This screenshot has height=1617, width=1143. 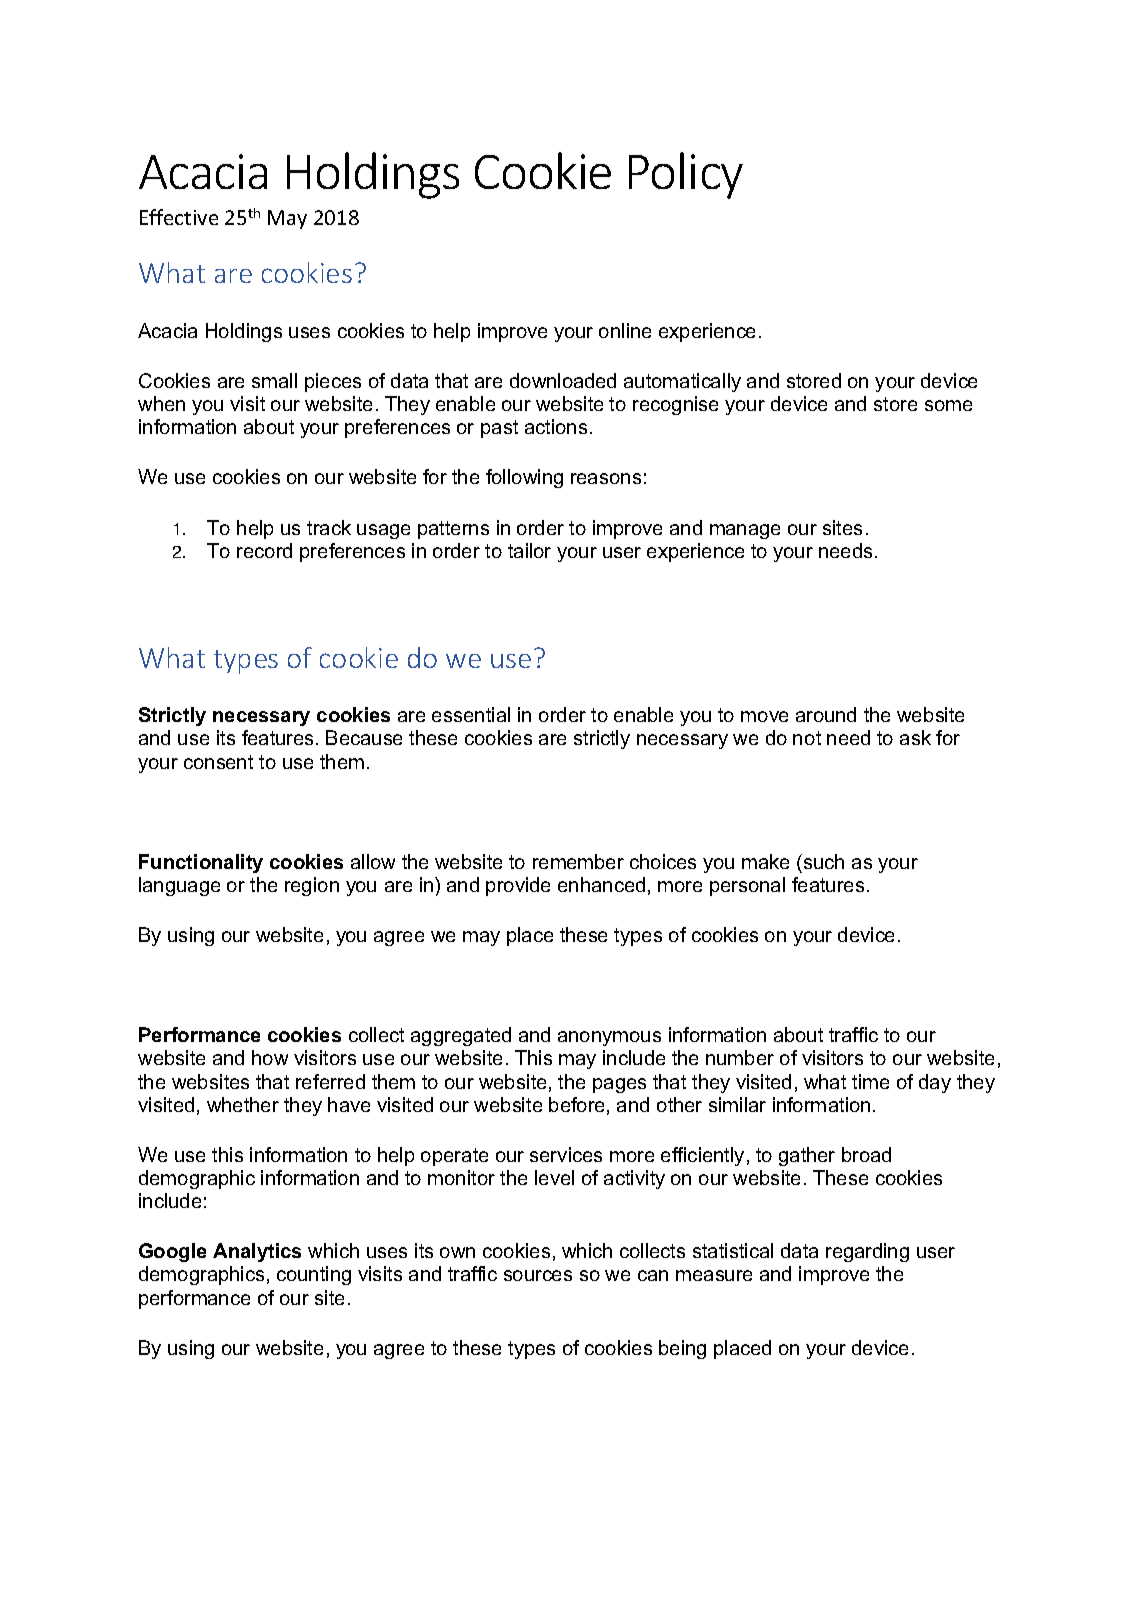 What do you see at coordinates (312, 886) in the screenshot?
I see `region` at bounding box center [312, 886].
